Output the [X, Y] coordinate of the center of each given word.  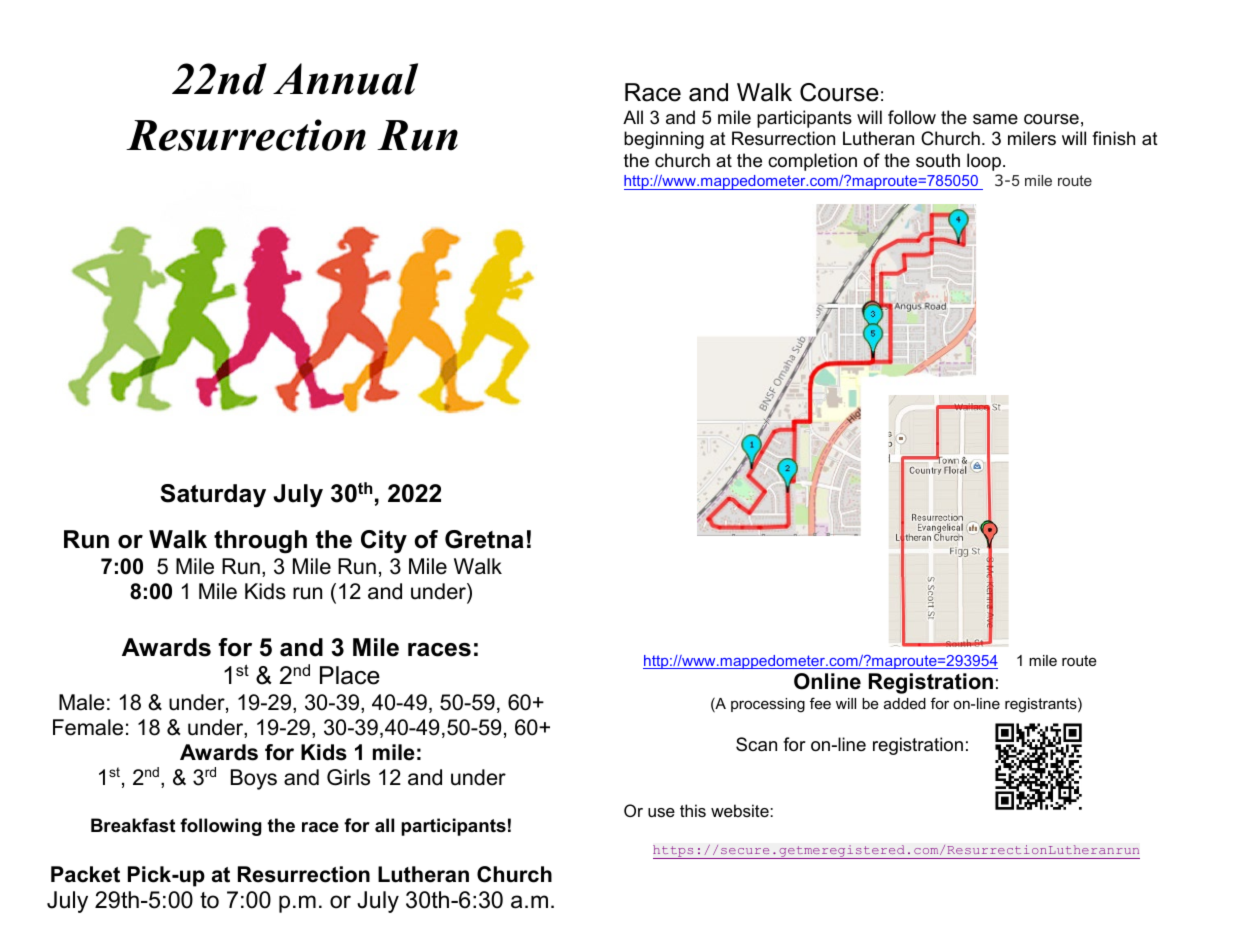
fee [820, 703]
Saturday [213, 495]
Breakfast [133, 825]
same [995, 119]
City [384, 542]
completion [812, 162]
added [905, 703]
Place [350, 675]
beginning [664, 140]
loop [984, 162]
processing [768, 705]
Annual [345, 79]
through [260, 542]
